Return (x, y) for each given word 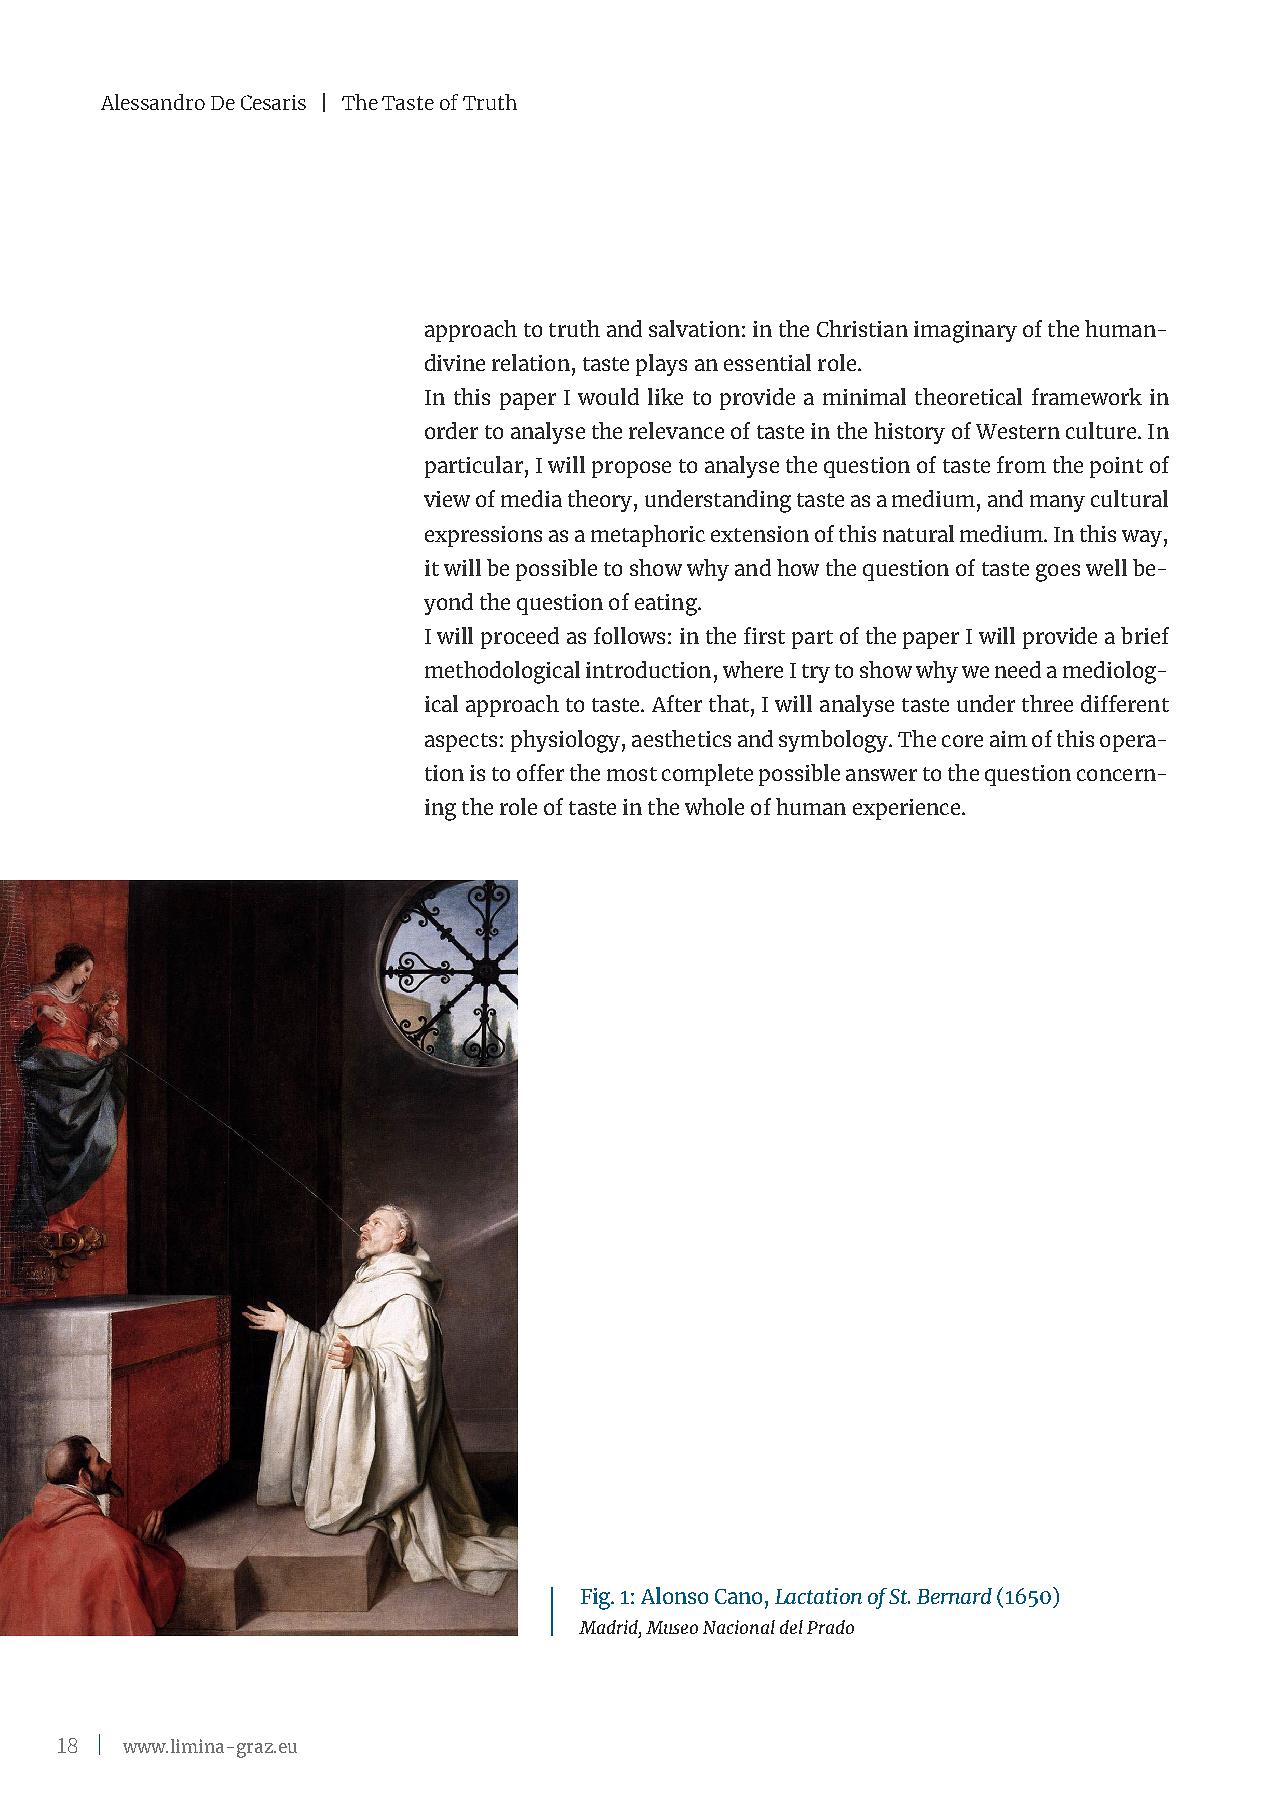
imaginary (965, 332)
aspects (461, 742)
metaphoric (648, 536)
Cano (738, 1596)
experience (906, 809)
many (1057, 503)
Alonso (674, 1595)
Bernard (954, 1596)
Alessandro (153, 102)
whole (714, 806)
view (447, 499)
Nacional (739, 1627)
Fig (597, 1599)
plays (661, 365)
